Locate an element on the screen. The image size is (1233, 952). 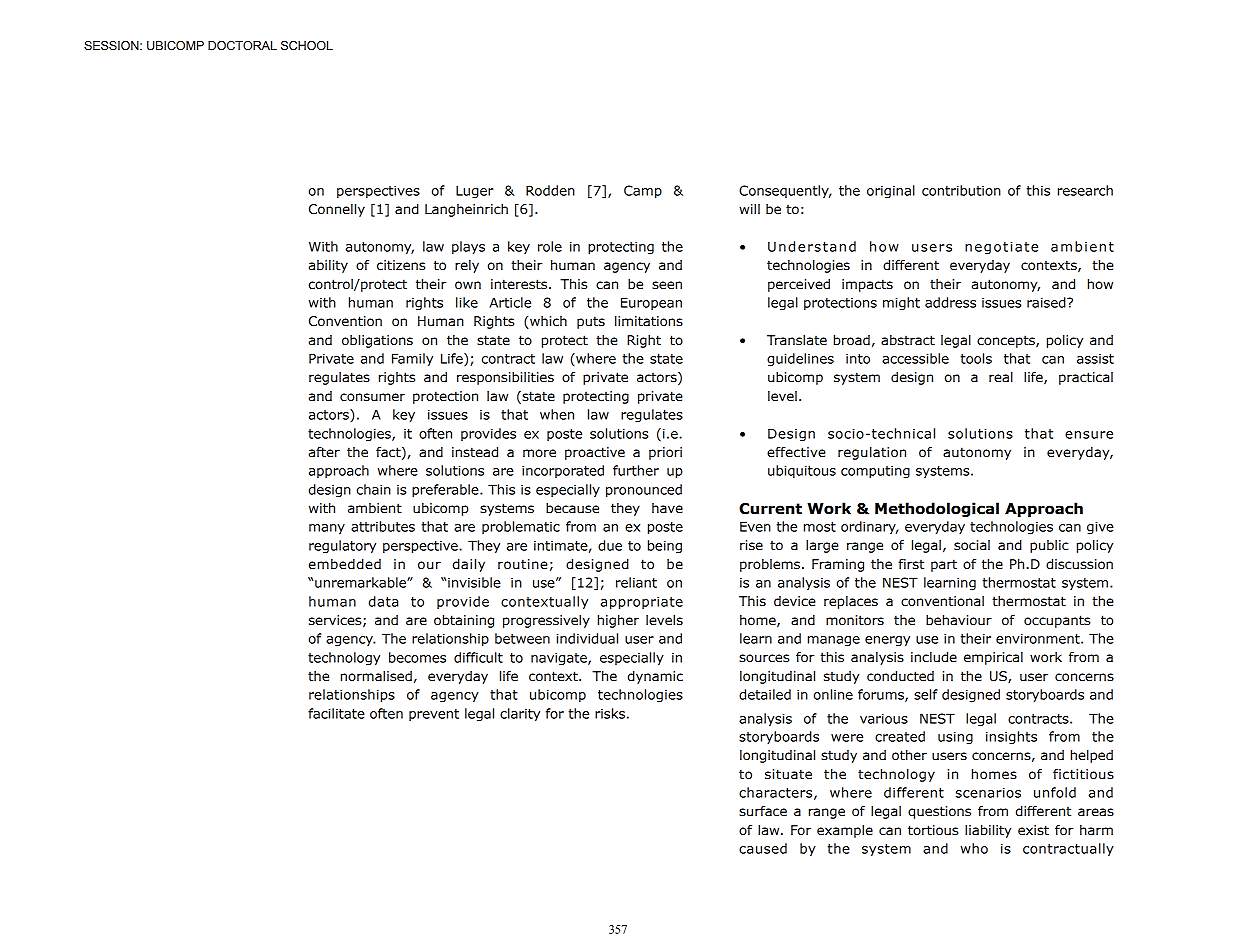
contribution is located at coordinates (961, 190).
